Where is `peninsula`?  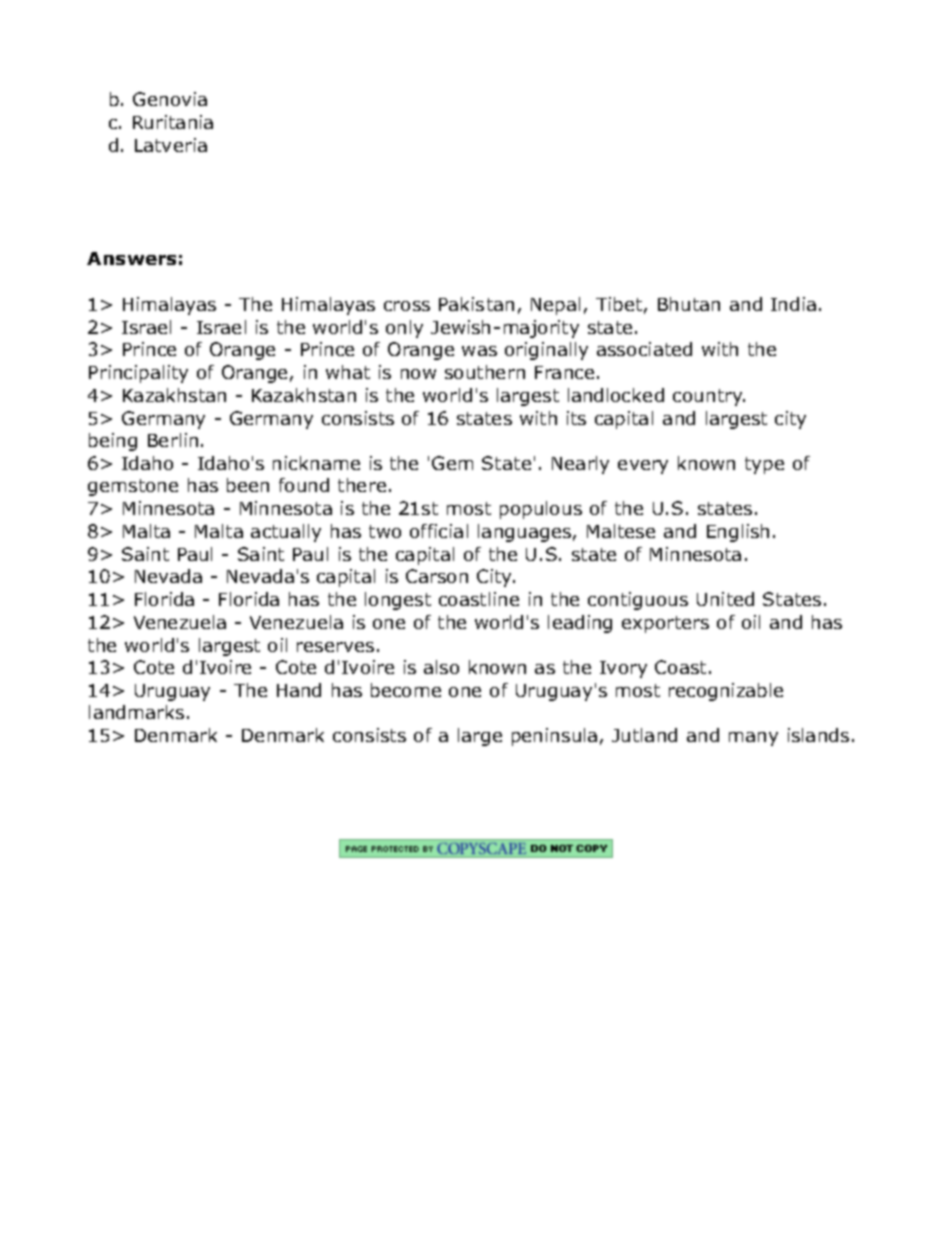 peninsula is located at coordinates (554, 737).
